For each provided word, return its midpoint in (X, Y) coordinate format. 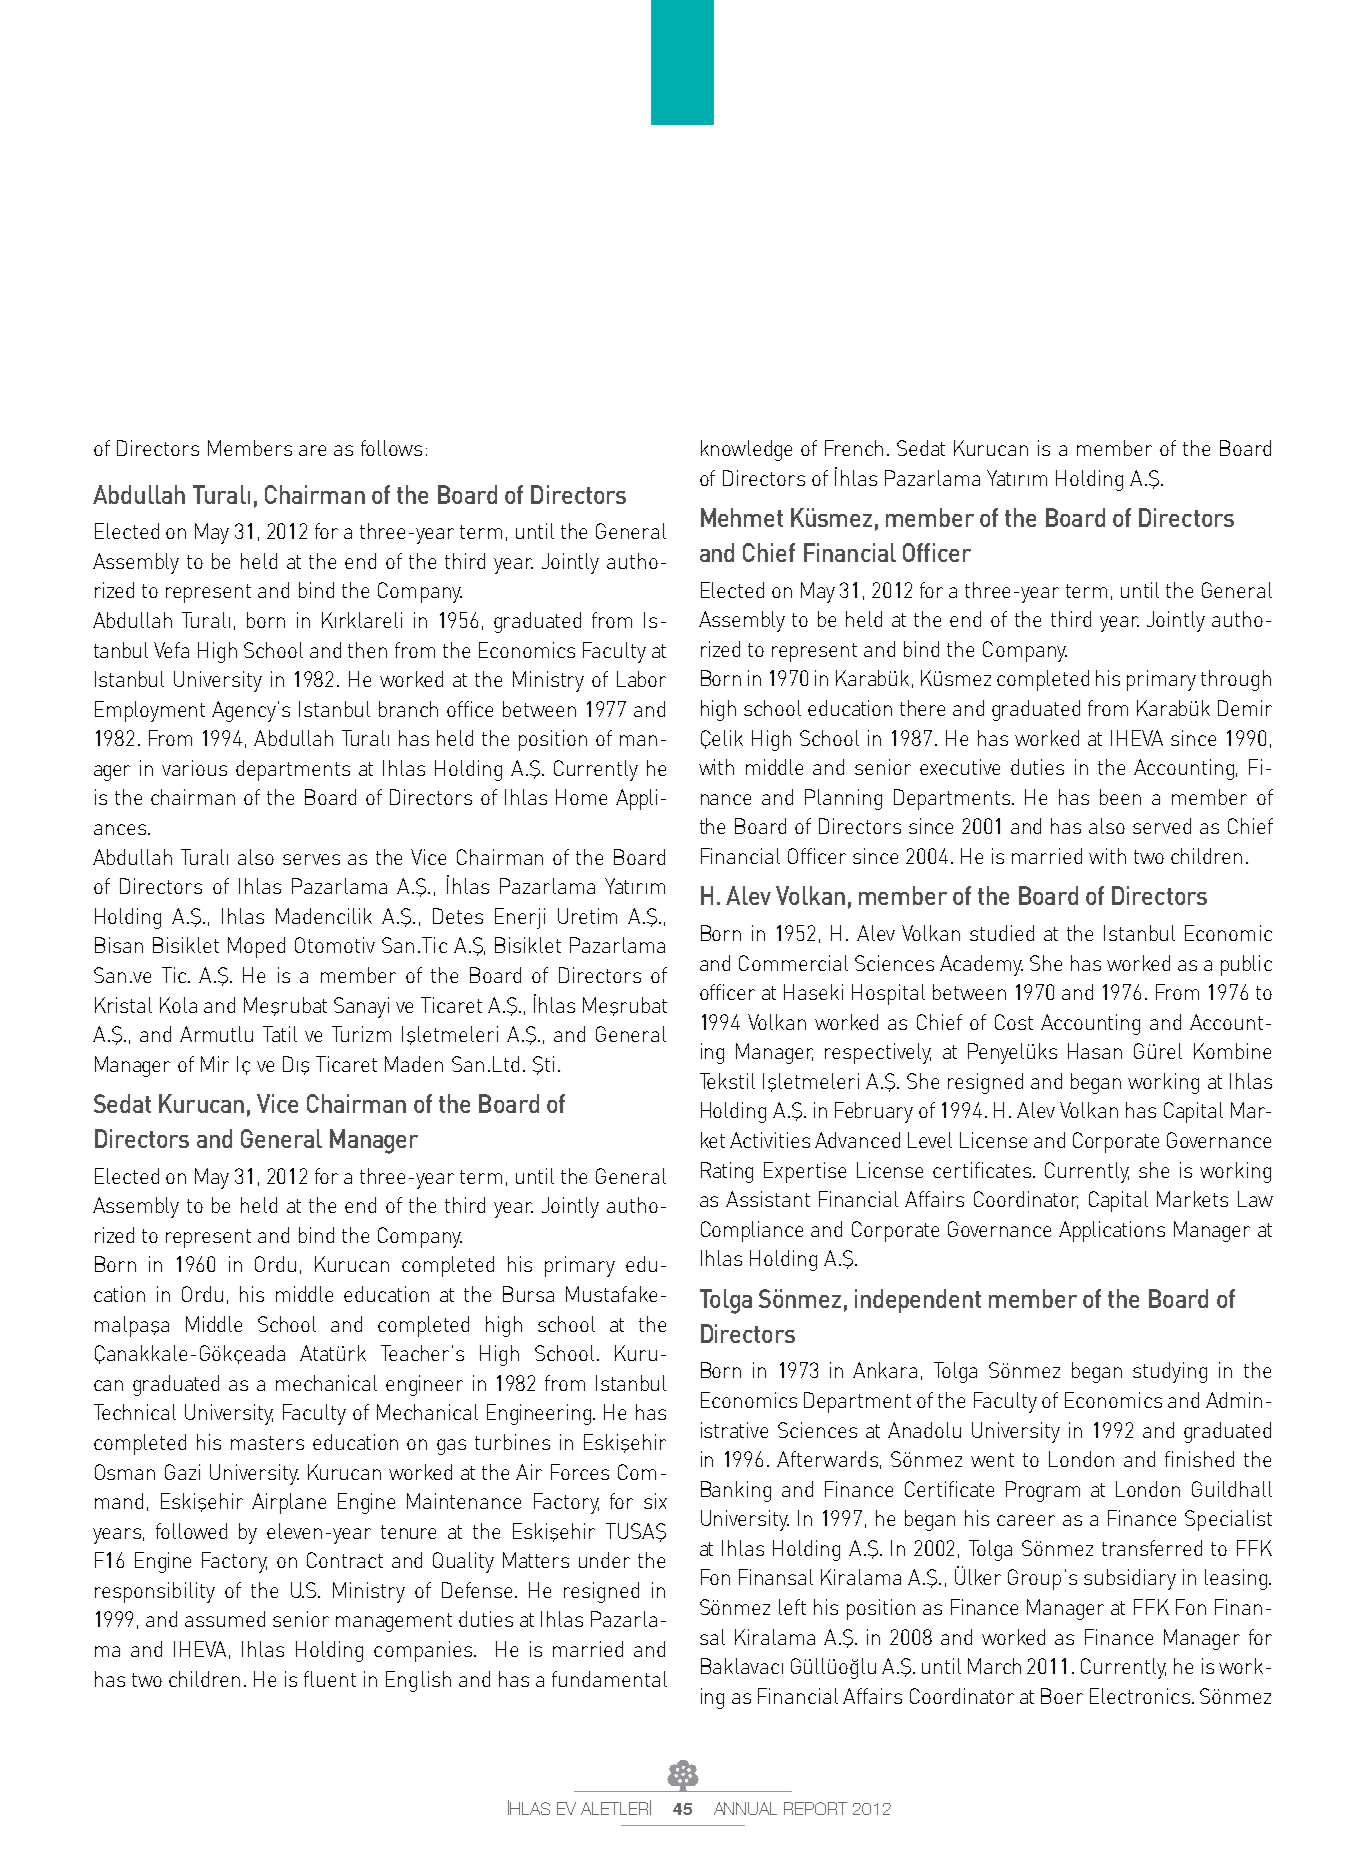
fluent (330, 1679)
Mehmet (742, 517)
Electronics (1140, 1696)
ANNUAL (745, 1808)
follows (391, 448)
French (854, 448)
